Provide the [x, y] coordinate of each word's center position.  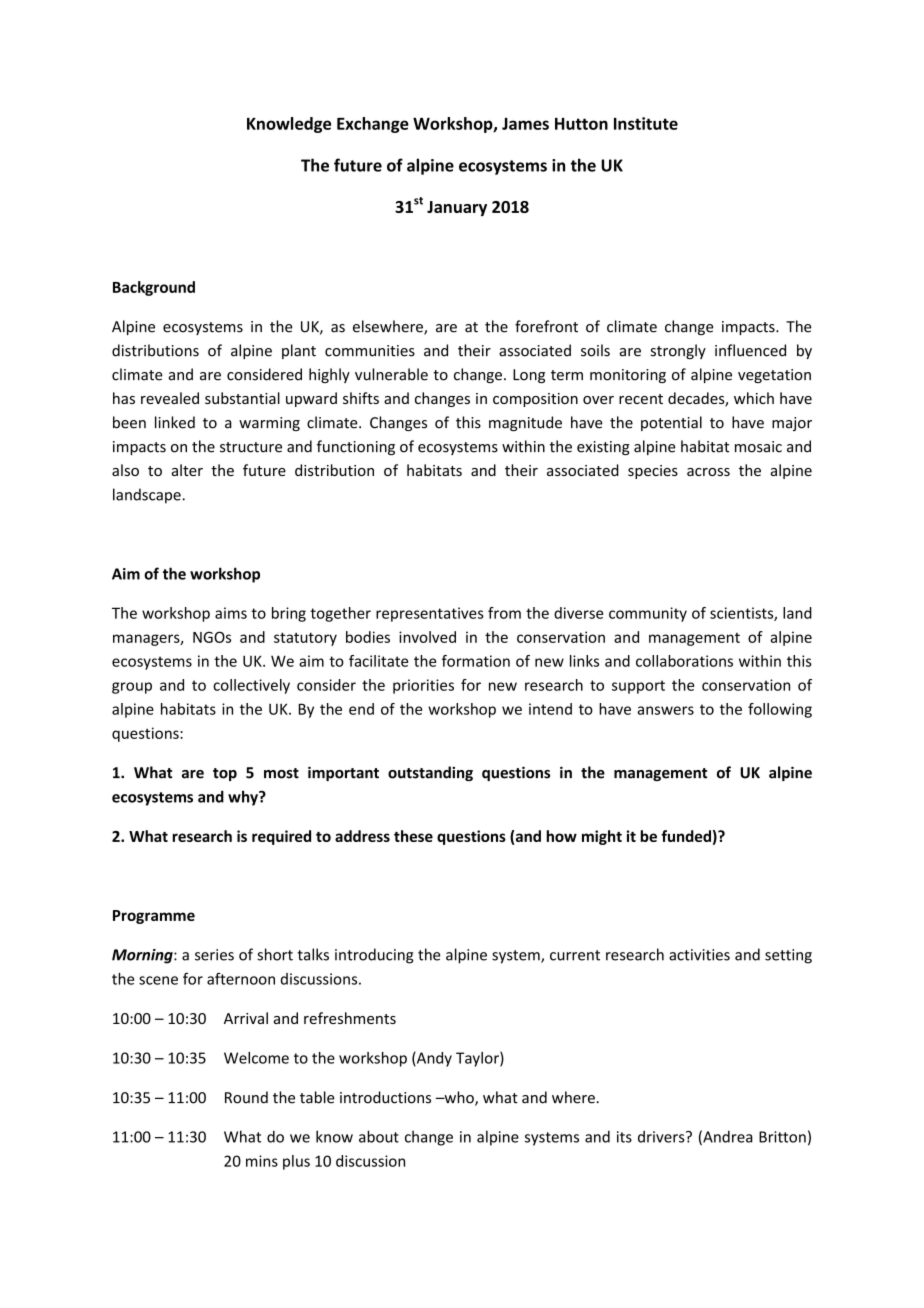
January [457, 208]
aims [231, 613]
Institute [646, 123]
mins [262, 1161]
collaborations [684, 661]
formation [476, 661]
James [525, 124]
